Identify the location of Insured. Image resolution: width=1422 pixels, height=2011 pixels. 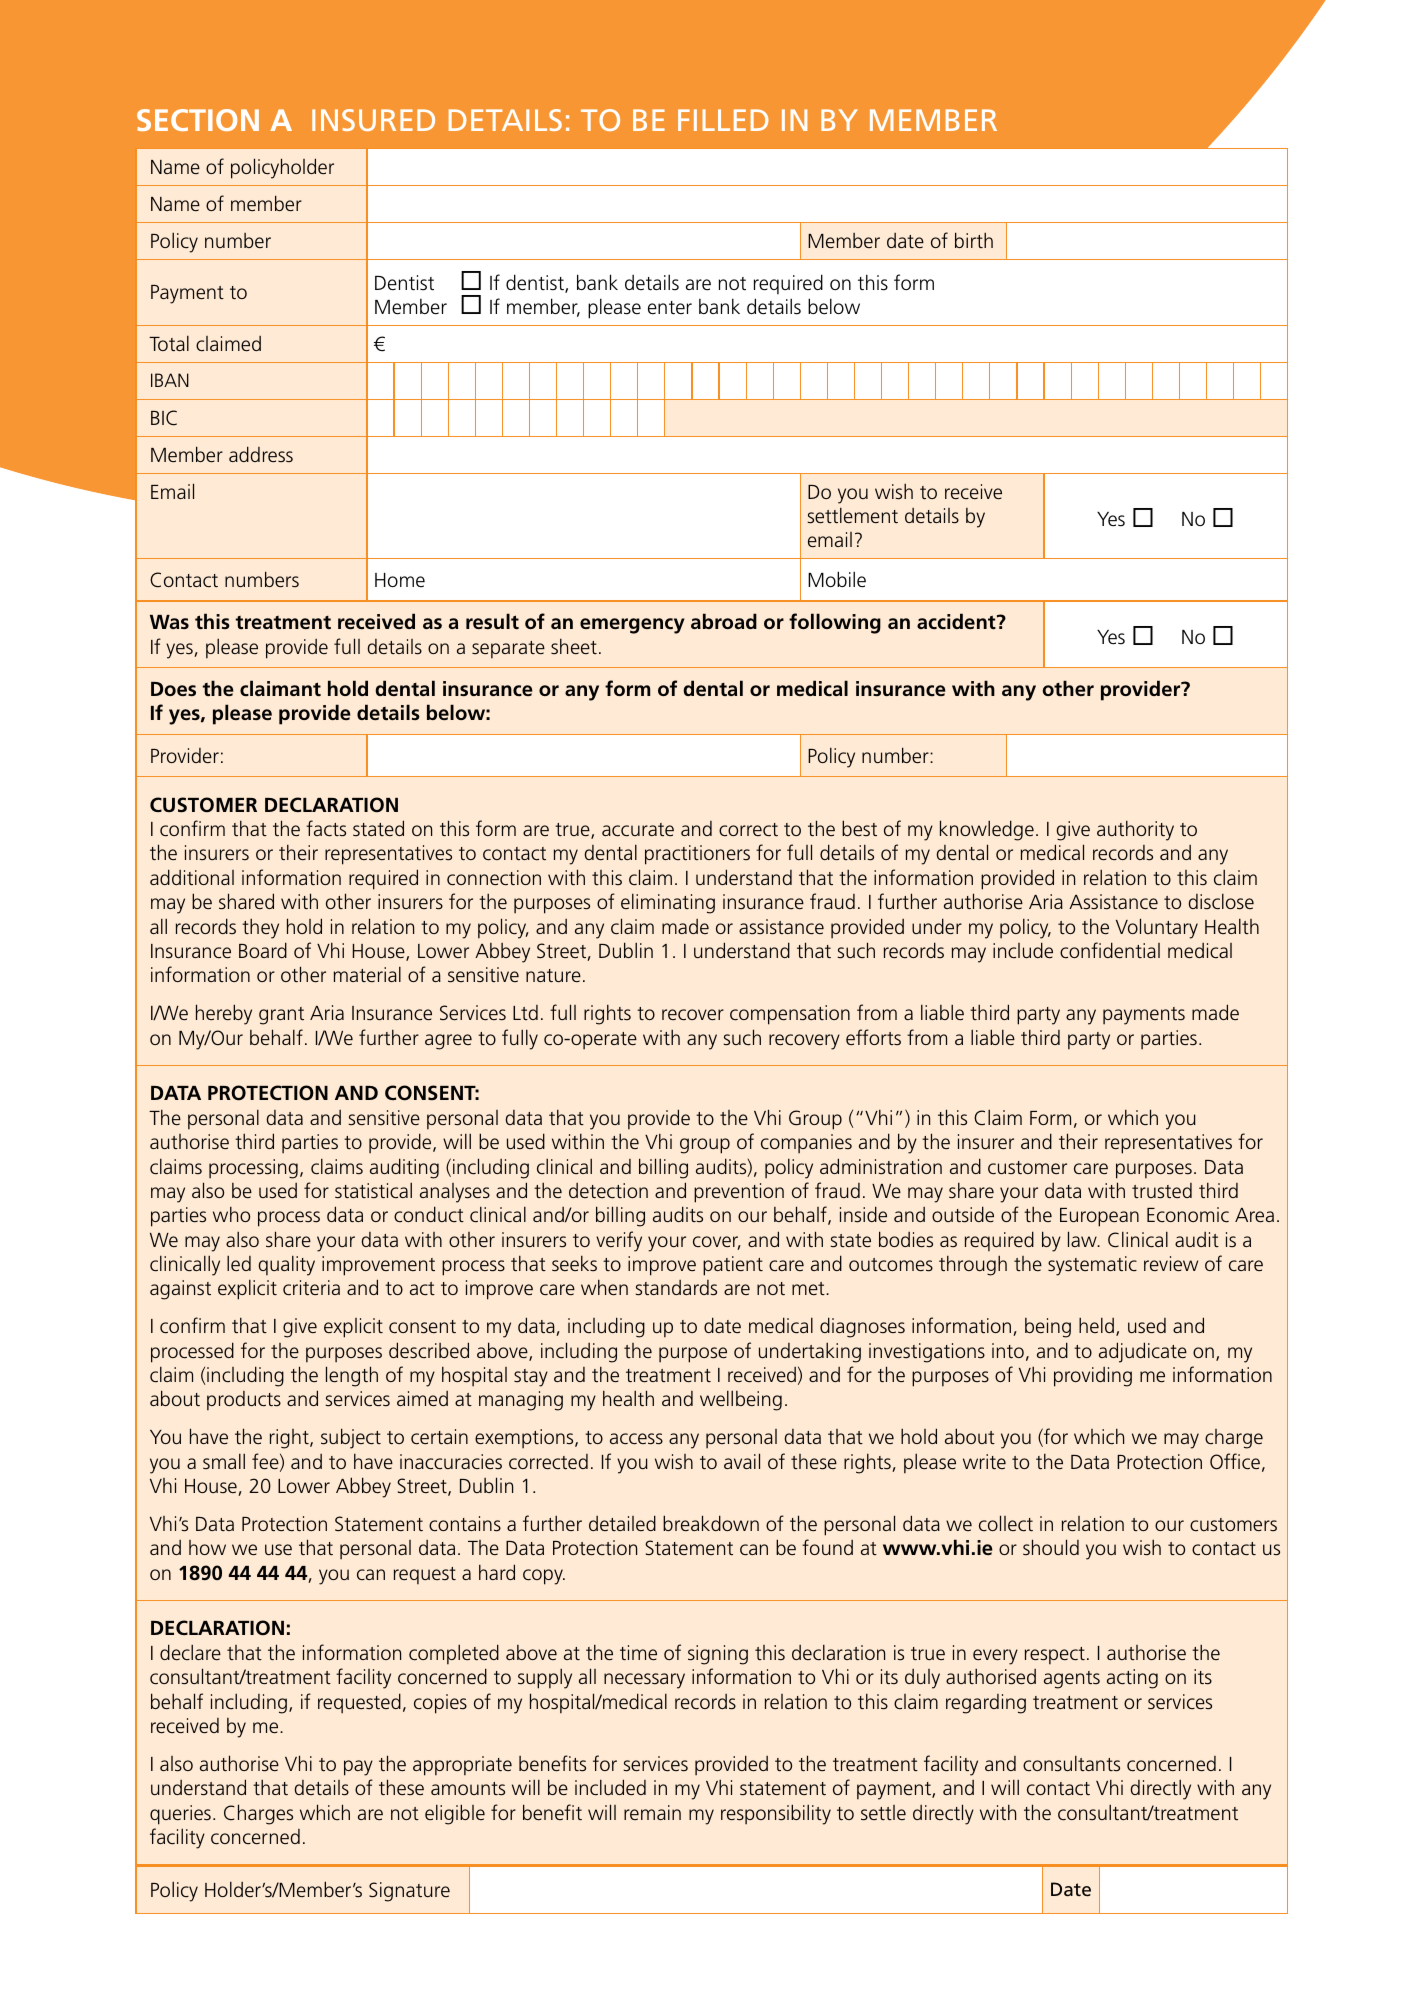
(373, 120).
